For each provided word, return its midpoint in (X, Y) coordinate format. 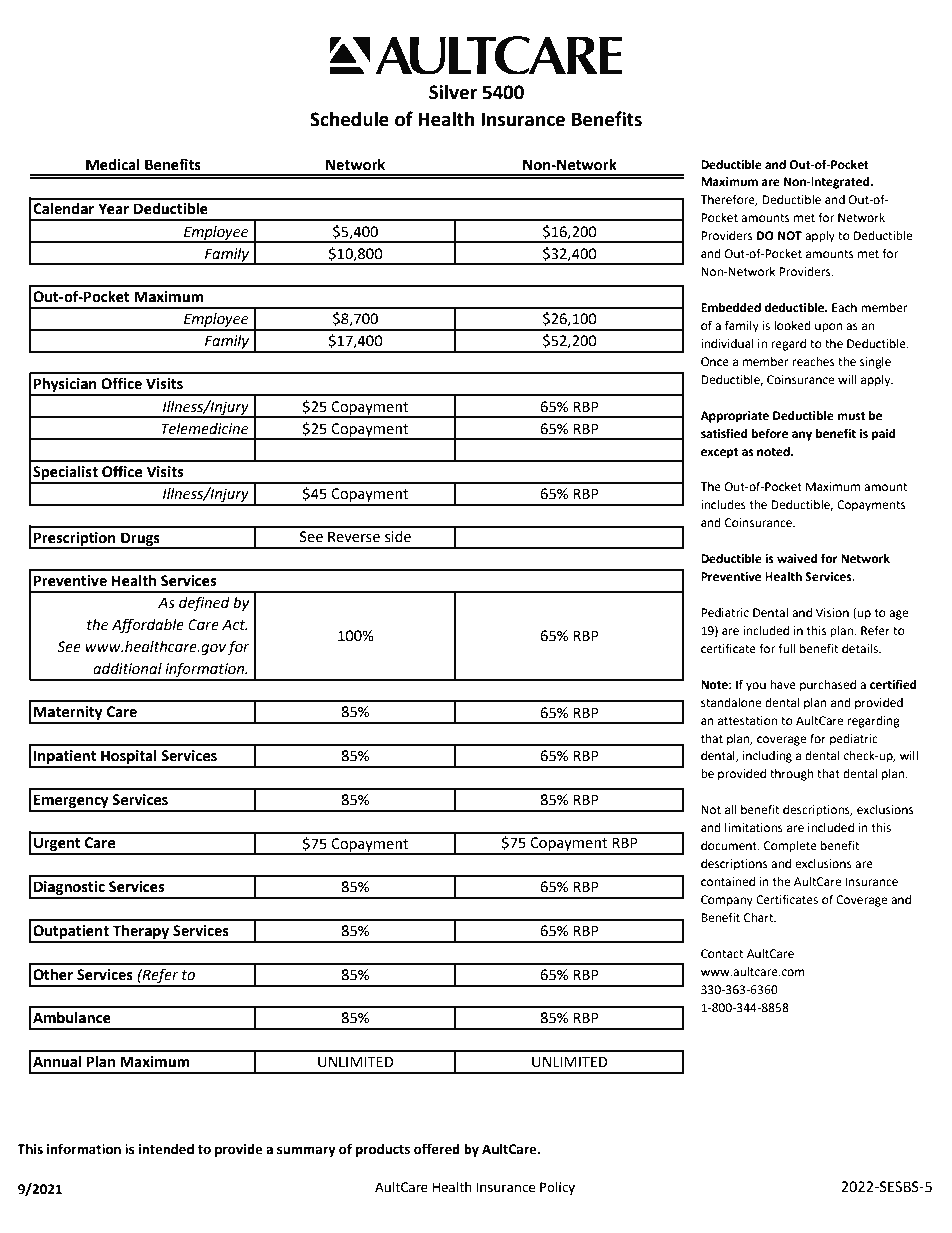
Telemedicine (205, 429)
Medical (113, 165)
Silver (453, 92)
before (769, 433)
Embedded (731, 308)
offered (437, 1149)
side (398, 537)
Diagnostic (69, 889)
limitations (754, 828)
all (731, 809)
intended (166, 1149)
